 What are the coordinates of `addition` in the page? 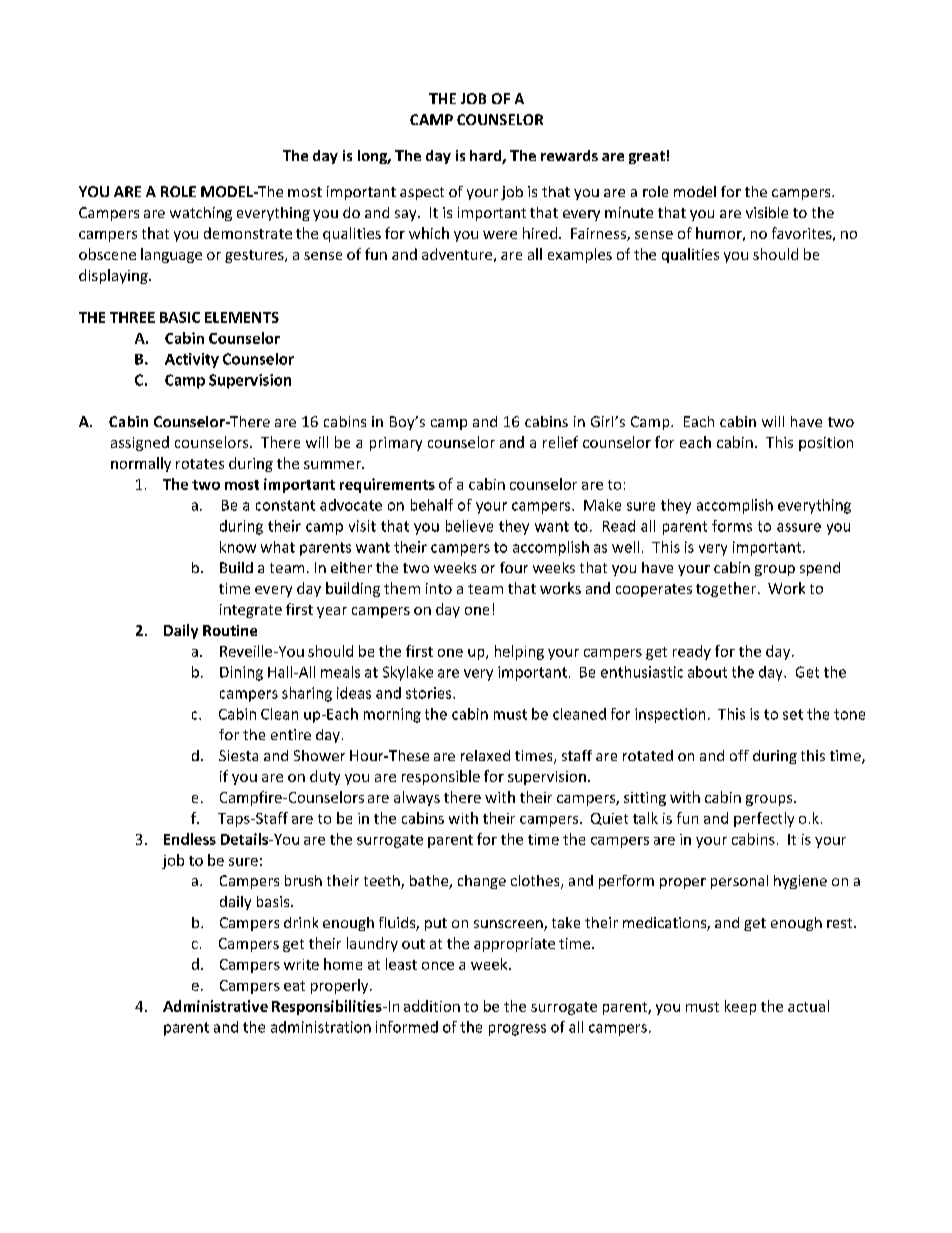 It's located at (432, 1006).
